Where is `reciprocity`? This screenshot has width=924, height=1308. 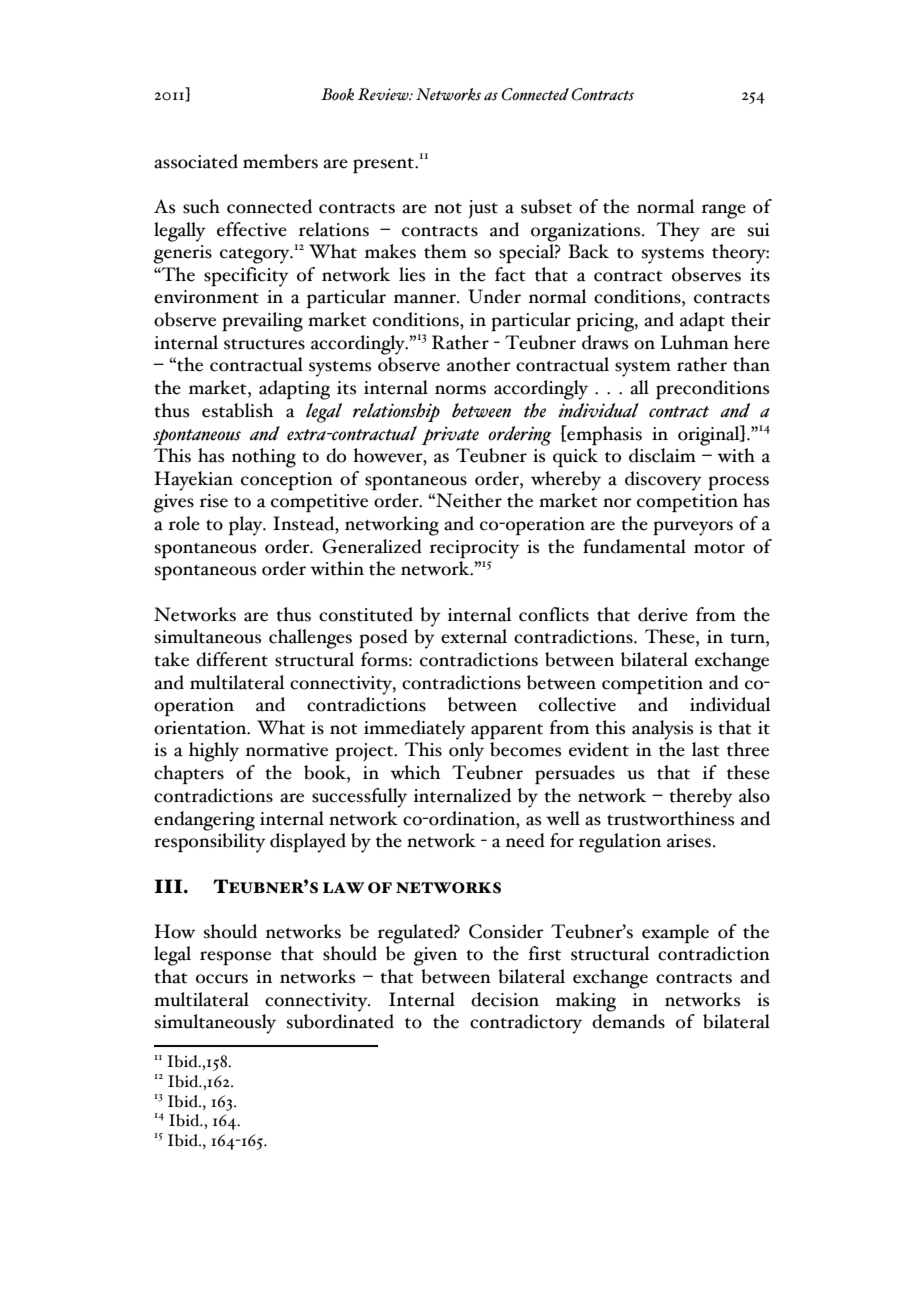 reciprocity is located at coordinates (475, 549).
